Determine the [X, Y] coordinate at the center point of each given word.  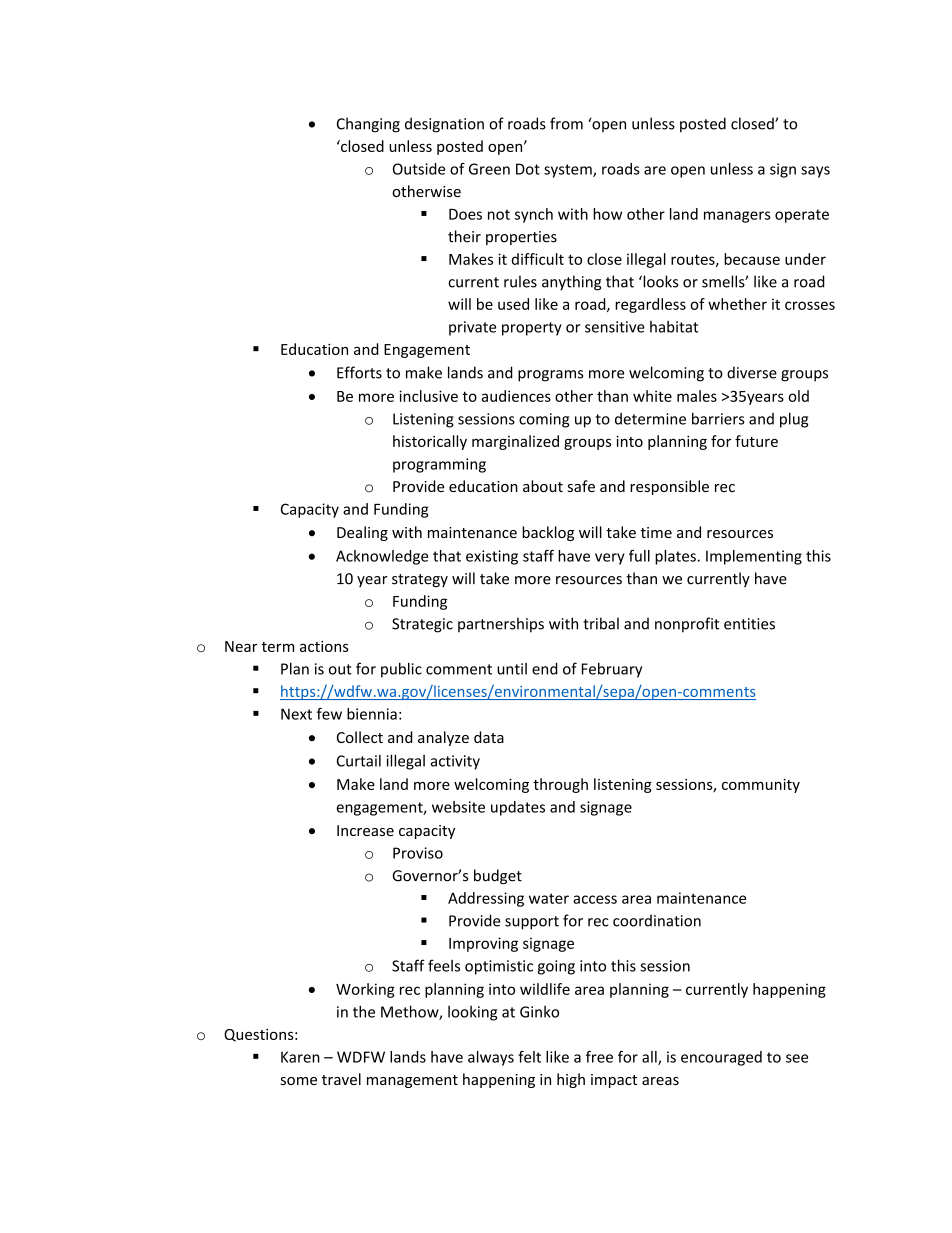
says [815, 172]
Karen [300, 1057]
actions [324, 646]
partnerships [501, 625]
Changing [368, 125]
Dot [528, 169]
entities [749, 624]
